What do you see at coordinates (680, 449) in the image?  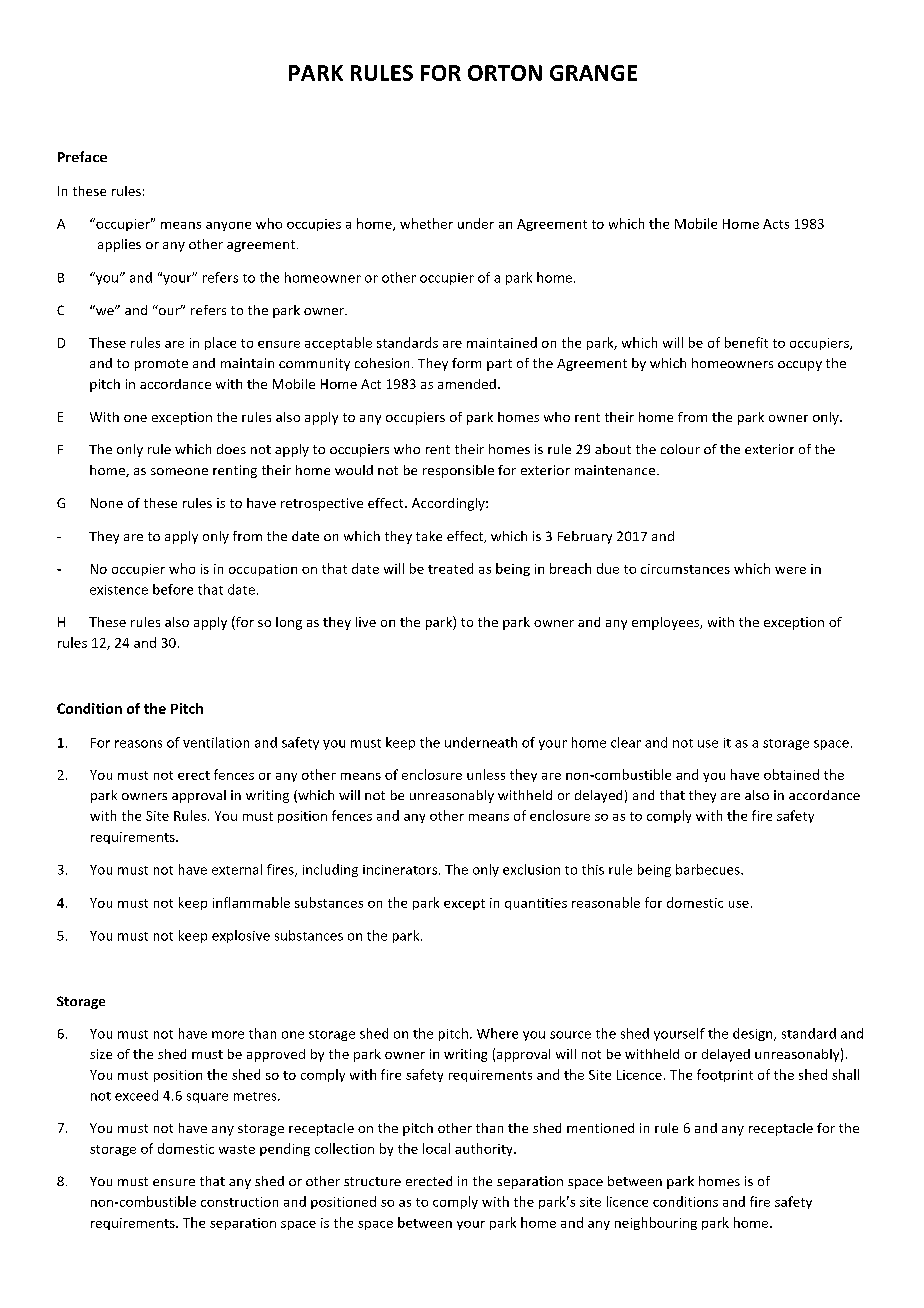 I see `colour` at bounding box center [680, 449].
